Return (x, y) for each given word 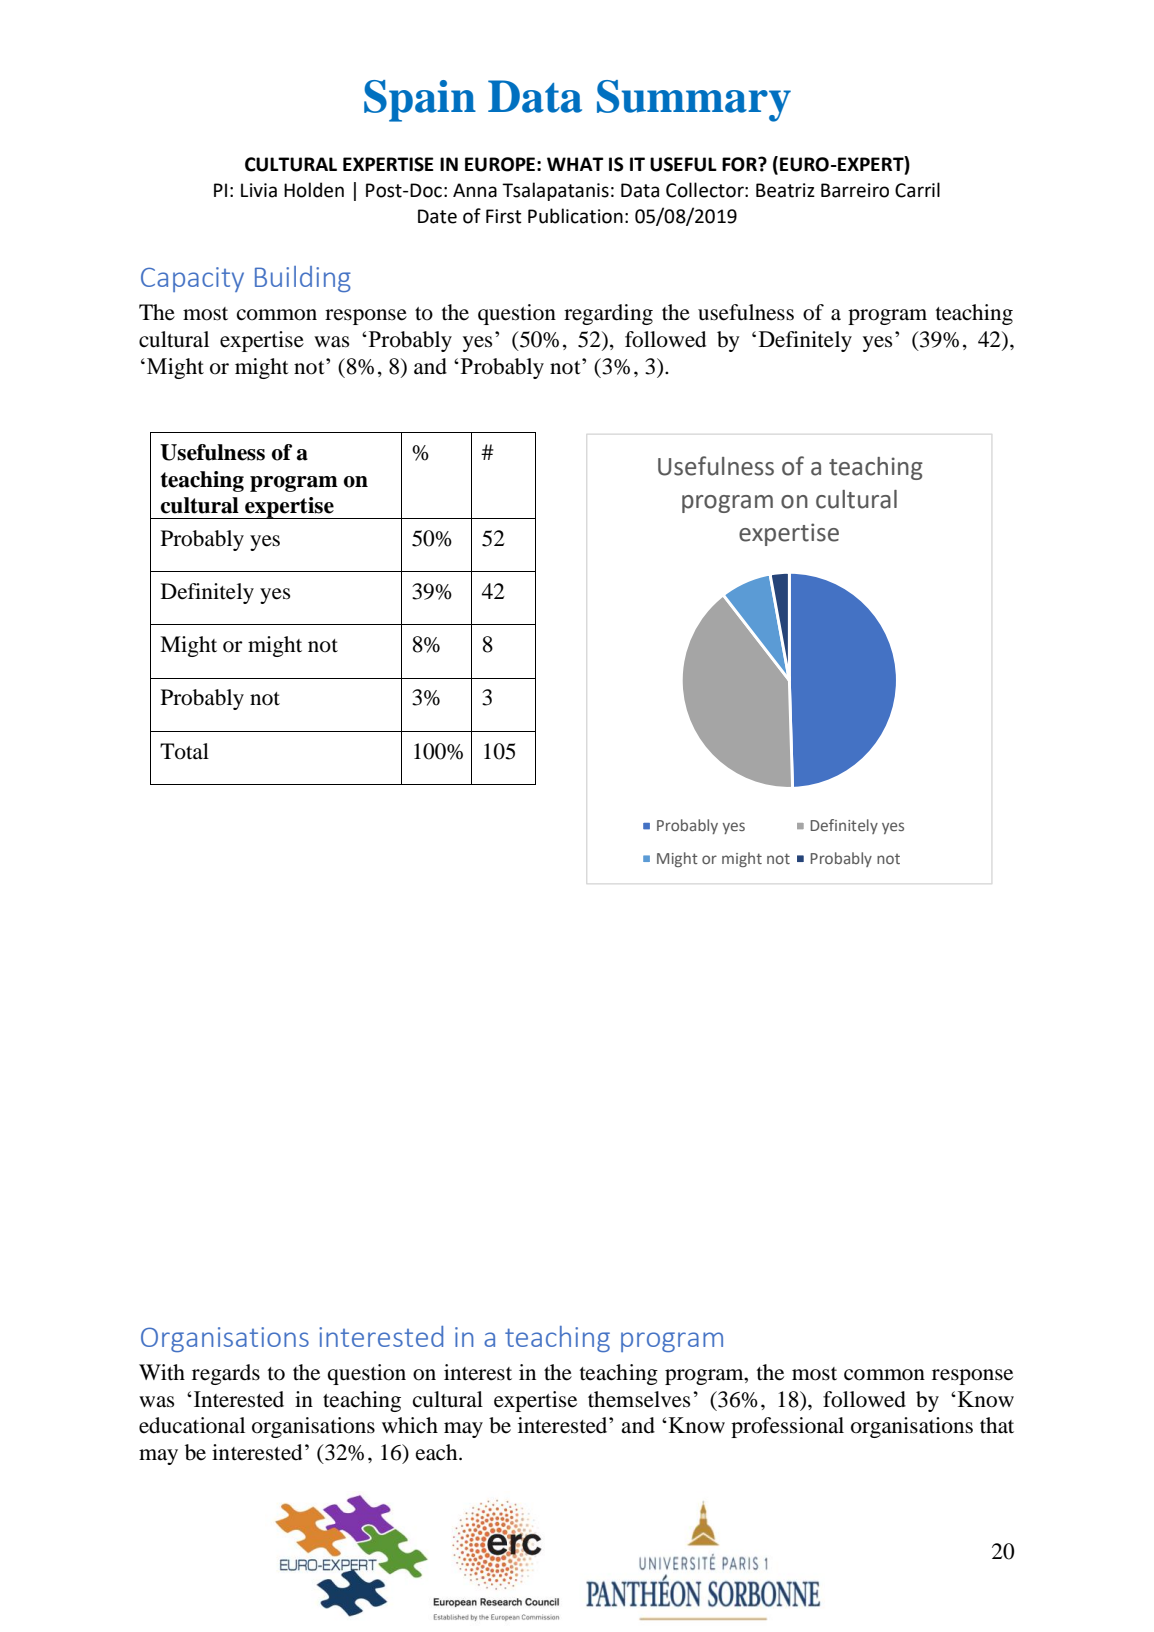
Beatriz (785, 190)
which (410, 1425)
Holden (314, 190)
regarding (608, 314)
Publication (575, 216)
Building (303, 279)
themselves (639, 1399)
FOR (740, 164)
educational (192, 1425)
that (997, 1425)
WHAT (575, 164)
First (504, 216)
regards (226, 1374)
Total (184, 751)
